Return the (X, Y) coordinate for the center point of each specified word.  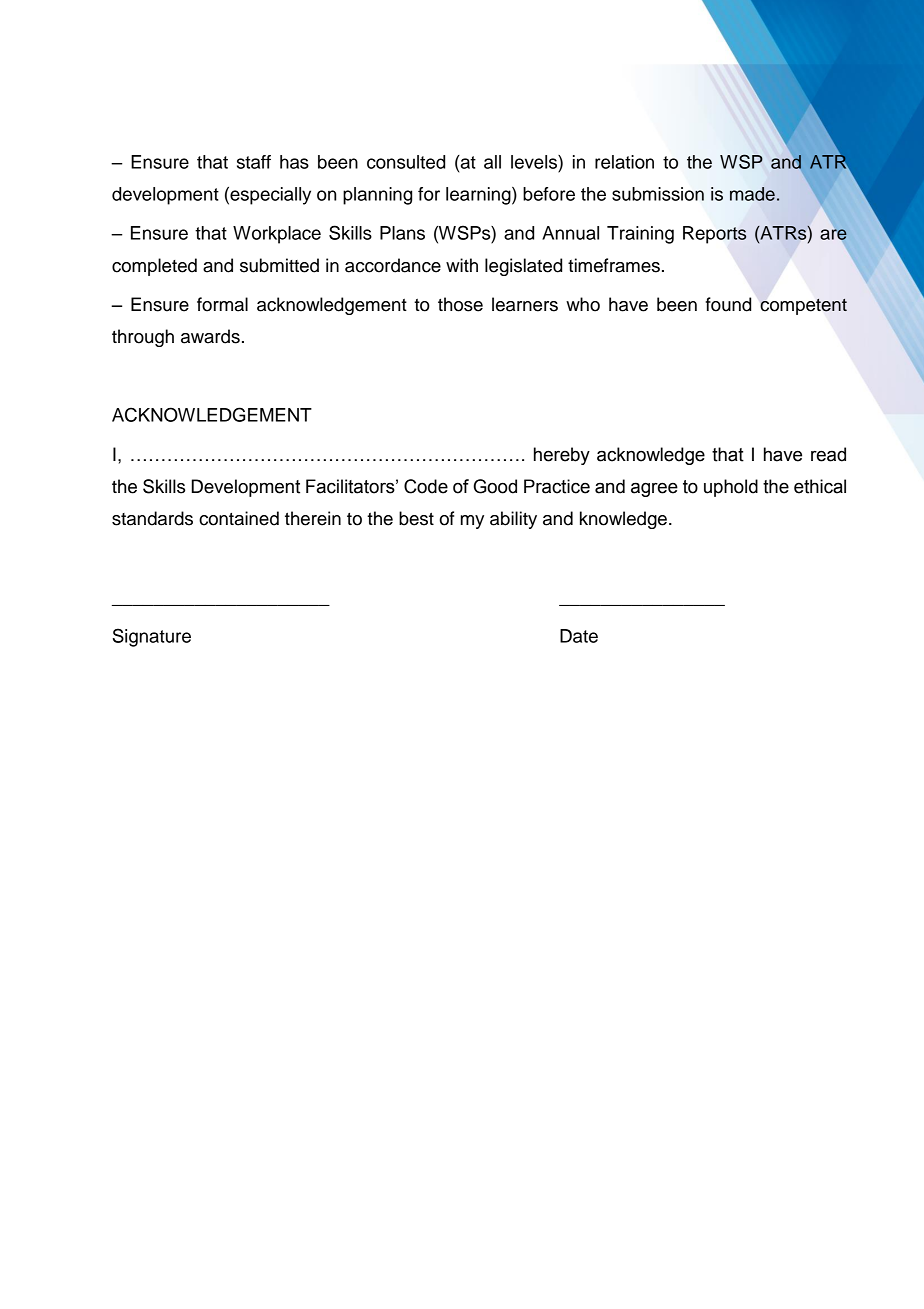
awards (210, 336)
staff (254, 162)
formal (222, 304)
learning (479, 196)
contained (239, 518)
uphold (731, 488)
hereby (562, 456)
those (460, 304)
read (828, 454)
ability (513, 520)
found (728, 304)
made (752, 194)
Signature (152, 637)
